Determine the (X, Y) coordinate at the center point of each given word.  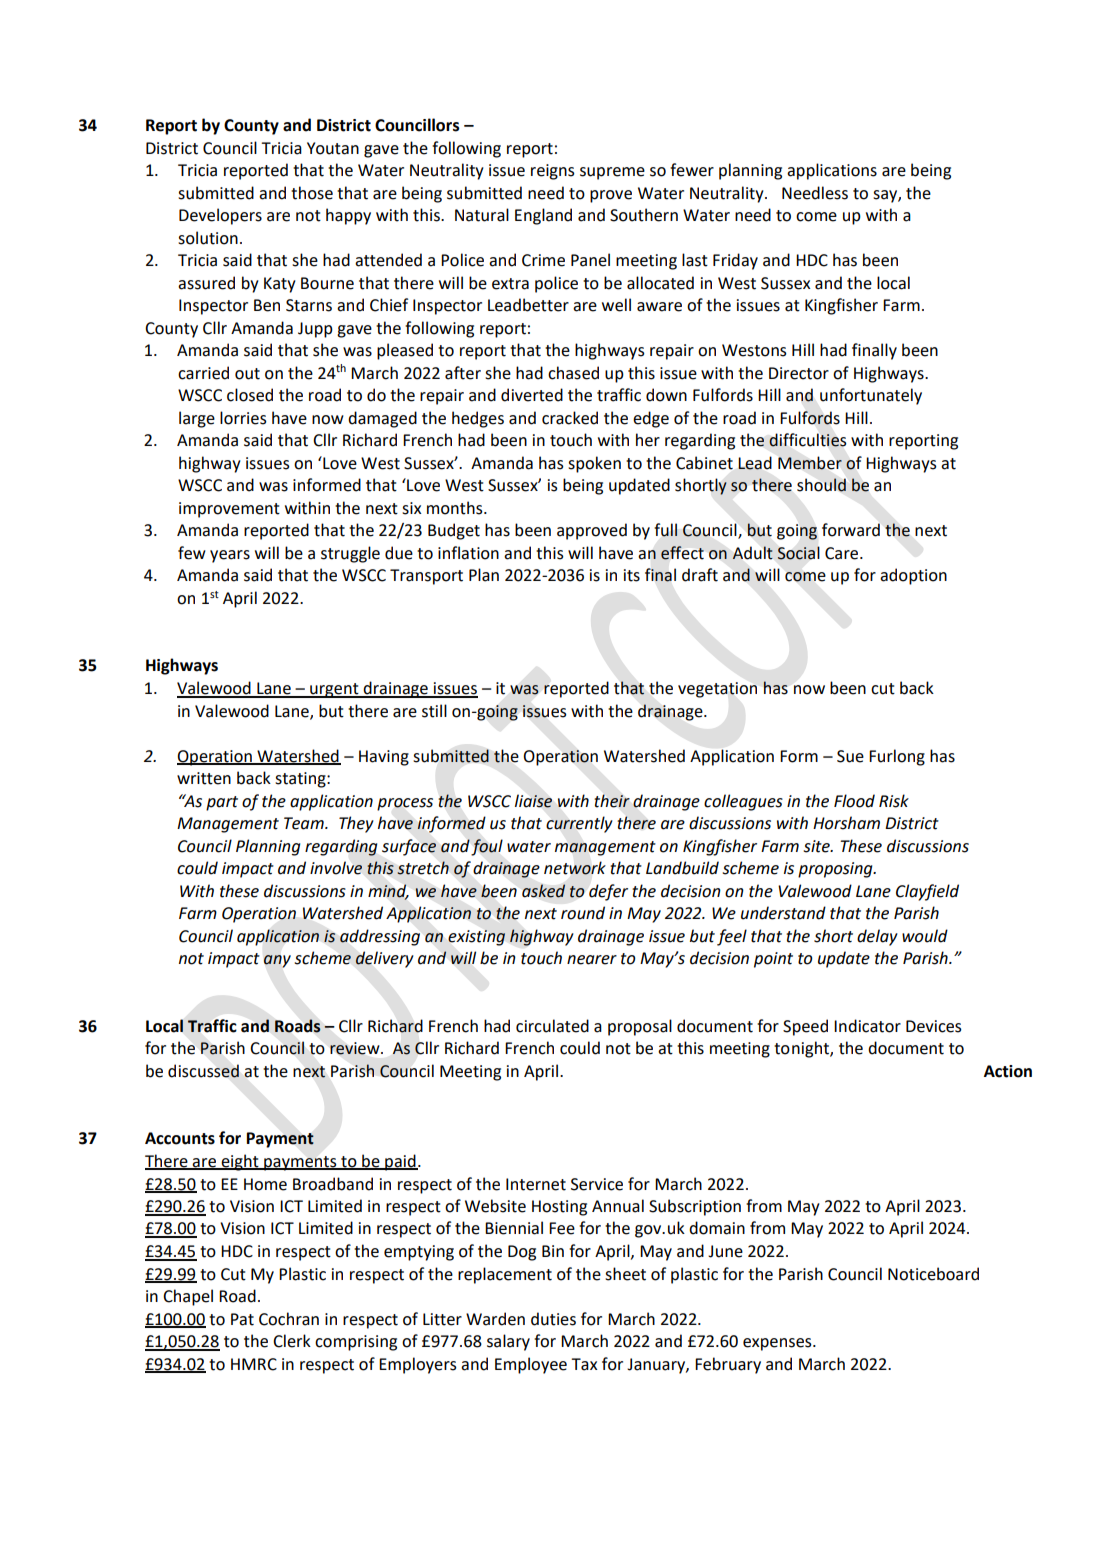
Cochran (289, 1319)
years (230, 556)
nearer (592, 960)
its (632, 575)
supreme (612, 173)
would (925, 936)
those (312, 193)
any (277, 961)
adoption (913, 576)
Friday (735, 261)
